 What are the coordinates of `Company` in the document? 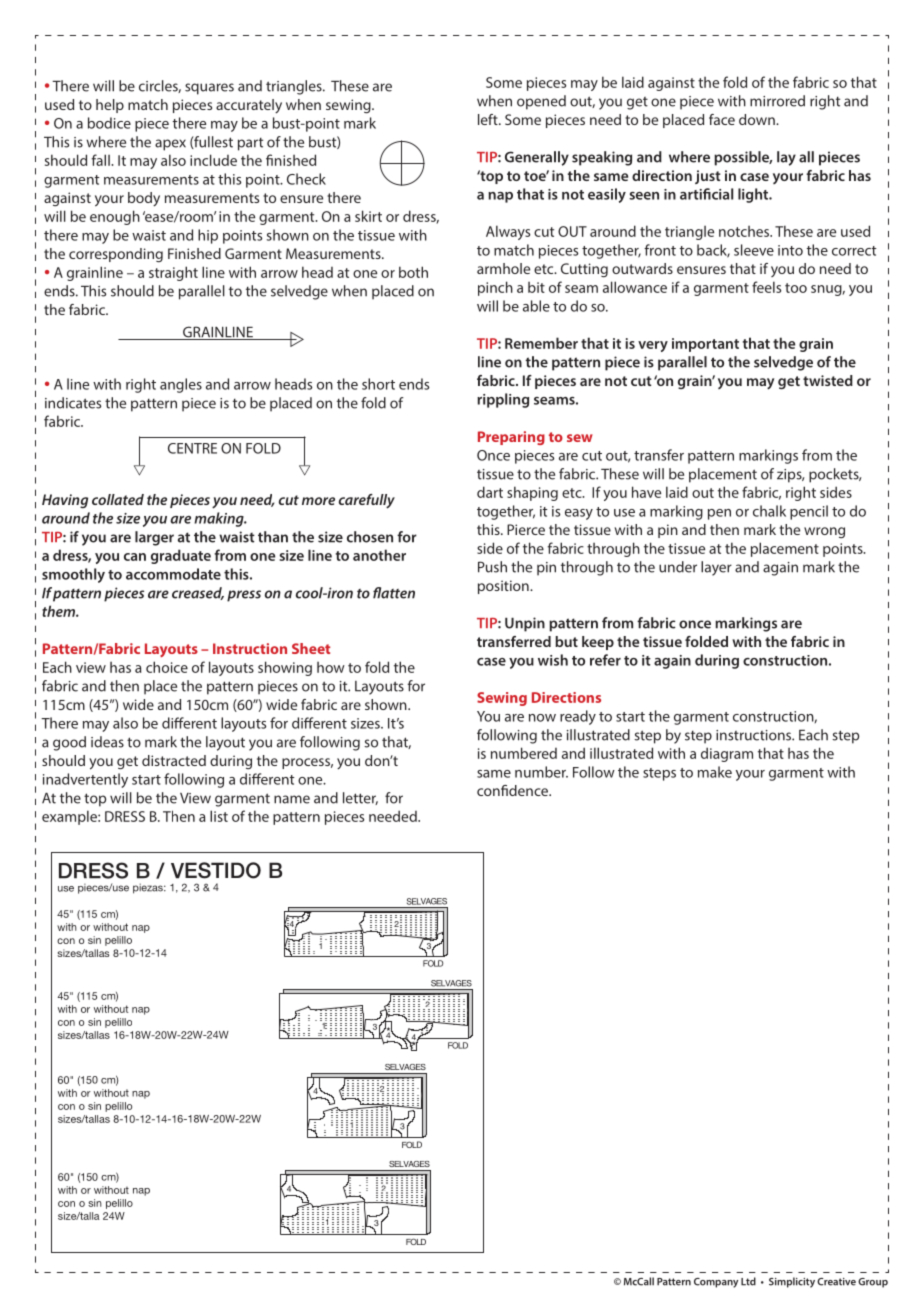 It's located at (716, 1283).
